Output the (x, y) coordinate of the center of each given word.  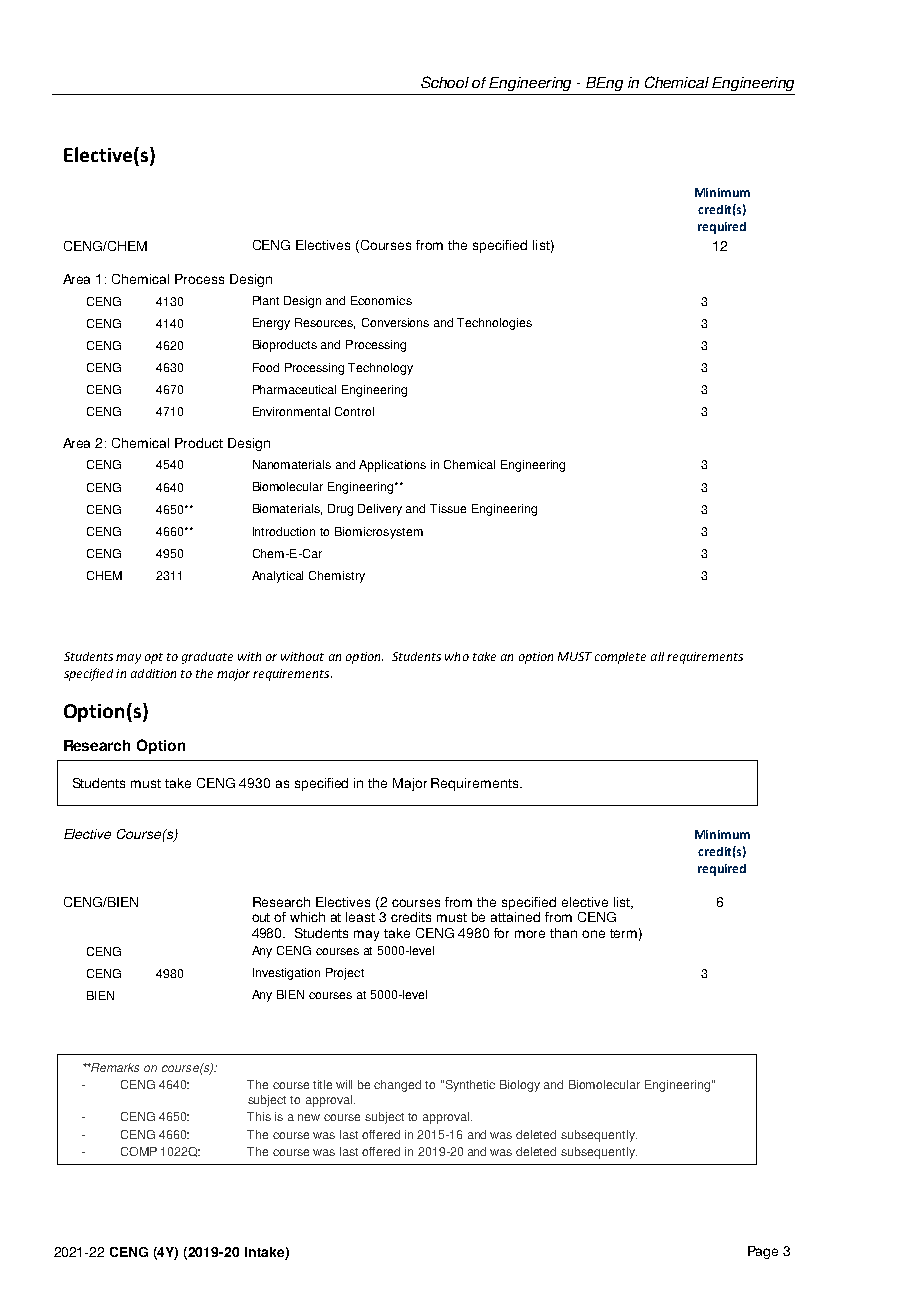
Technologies (494, 324)
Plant (266, 300)
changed (397, 1086)
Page (763, 1252)
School (445, 82)
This (259, 1116)
